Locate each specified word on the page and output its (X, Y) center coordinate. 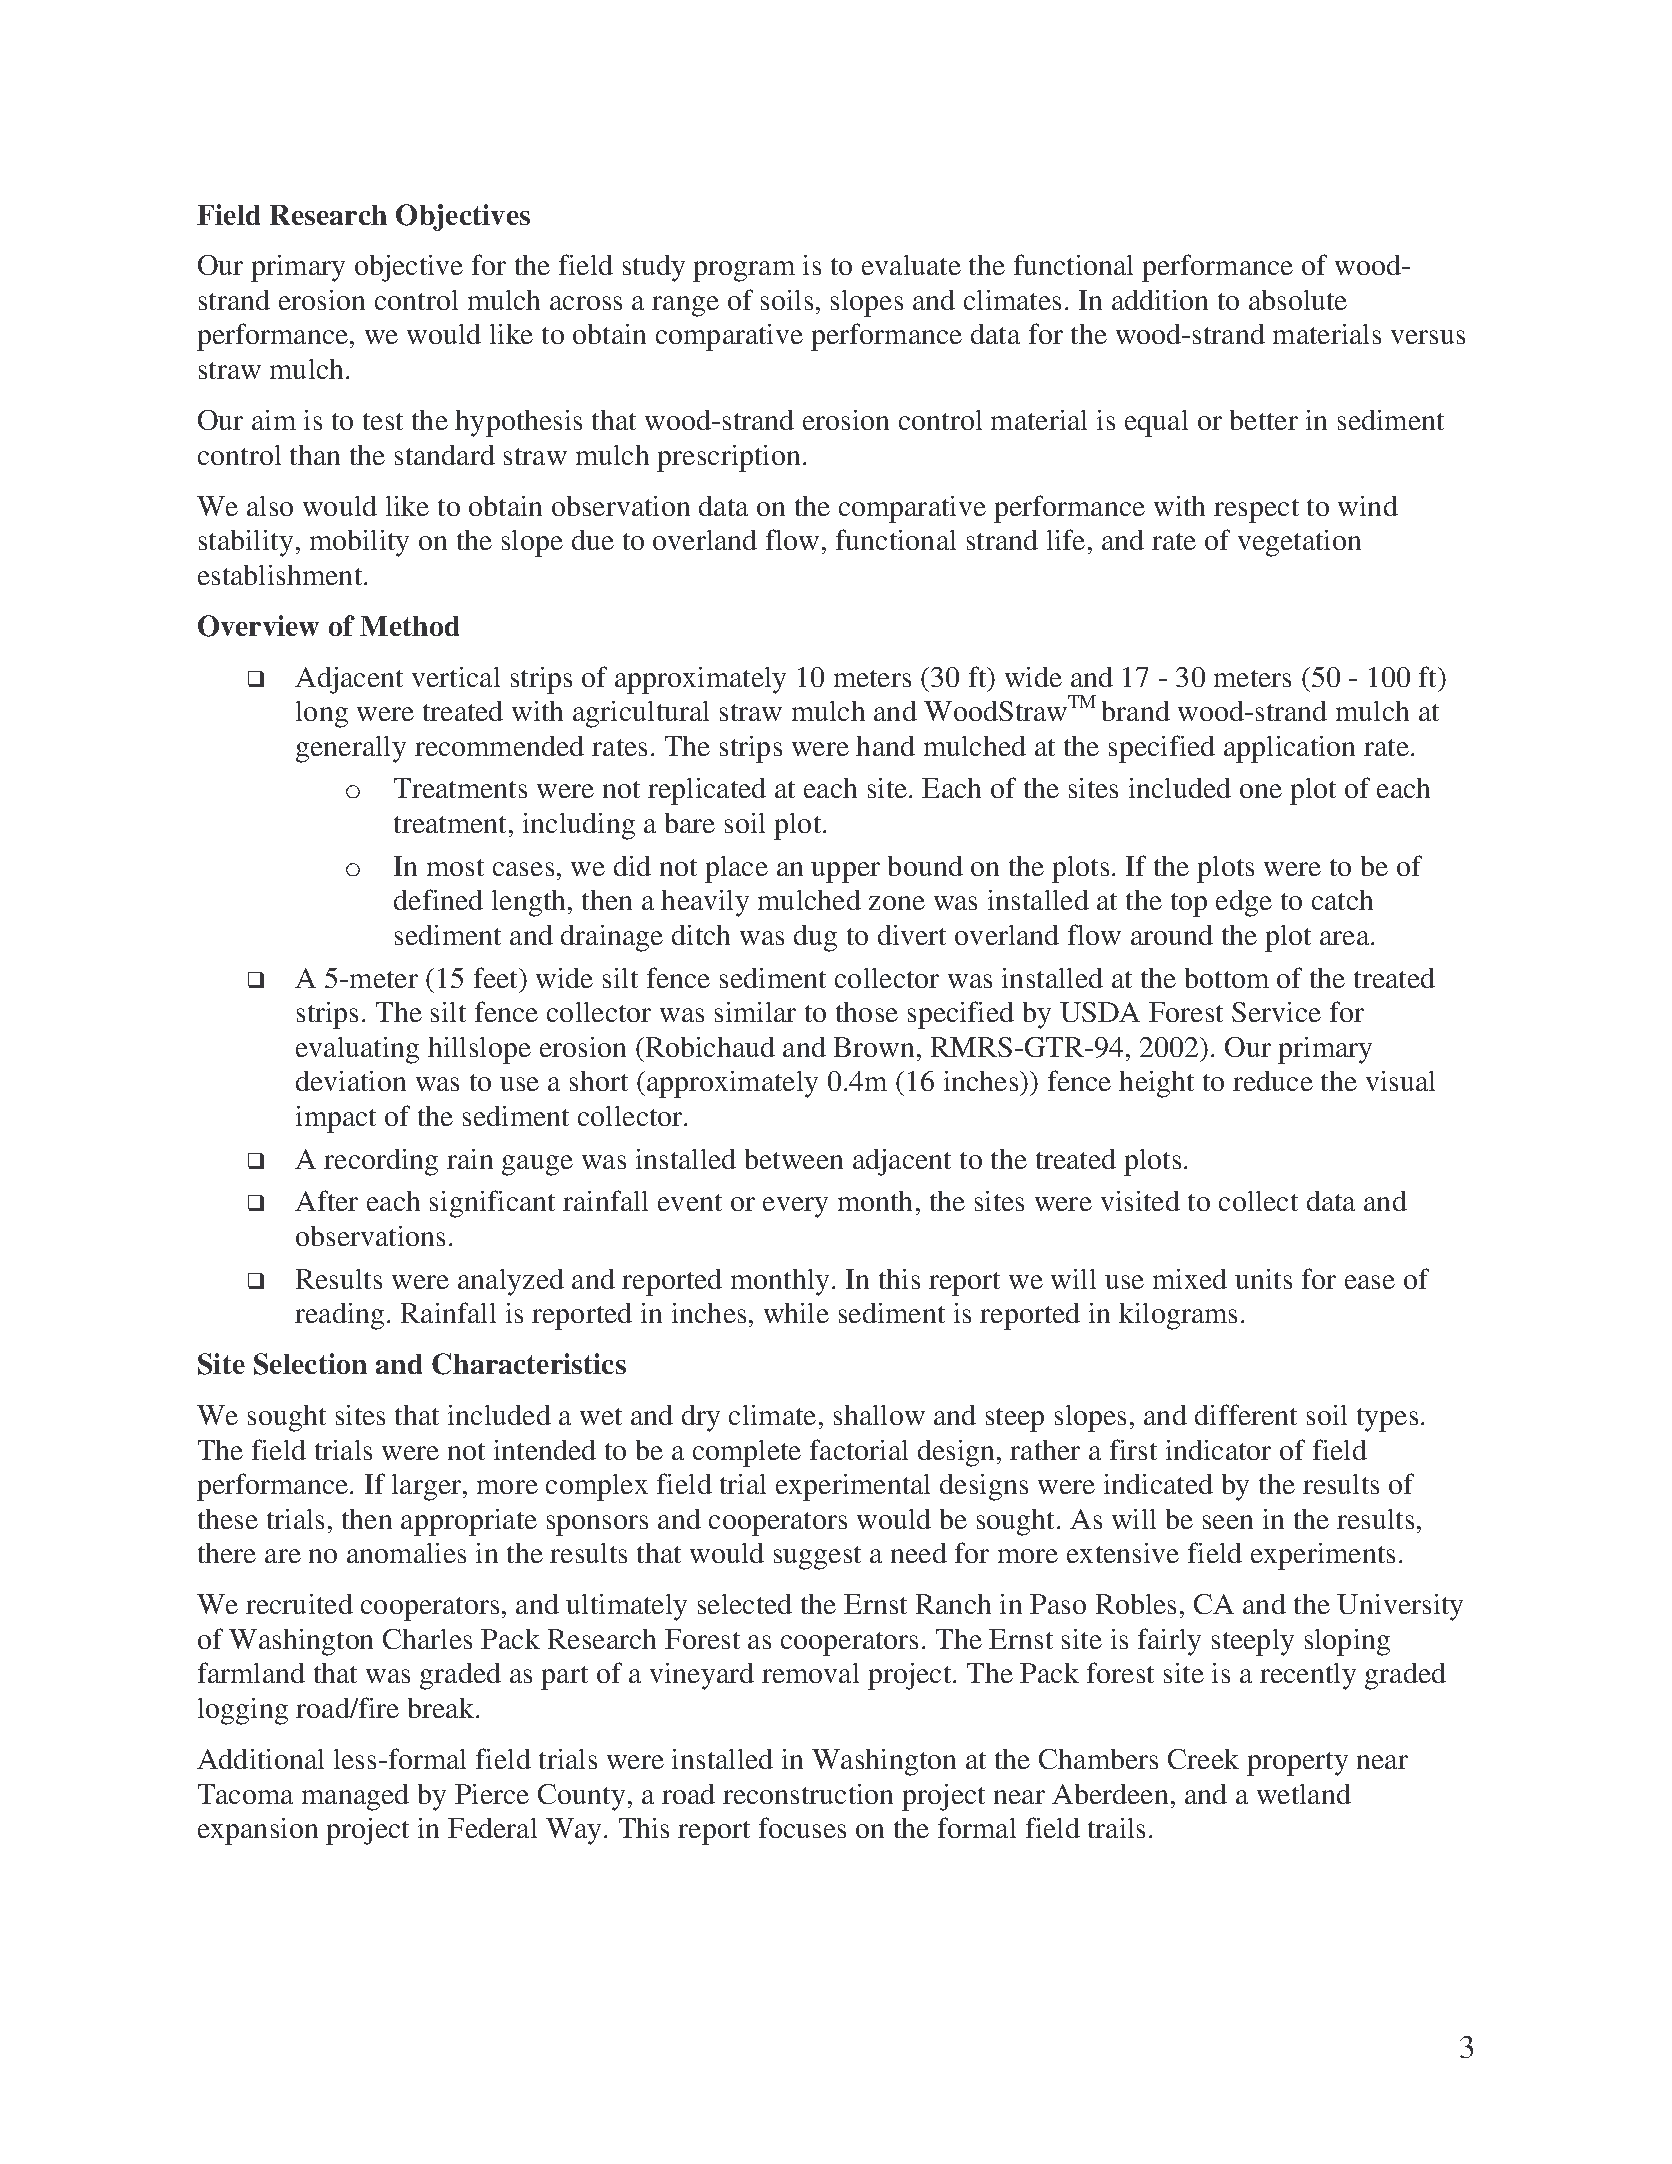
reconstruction (808, 1794)
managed (355, 1797)
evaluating (357, 1050)
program (744, 271)
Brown (874, 1047)
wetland (1304, 1794)
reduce (1273, 1081)
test (383, 421)
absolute (1298, 300)
